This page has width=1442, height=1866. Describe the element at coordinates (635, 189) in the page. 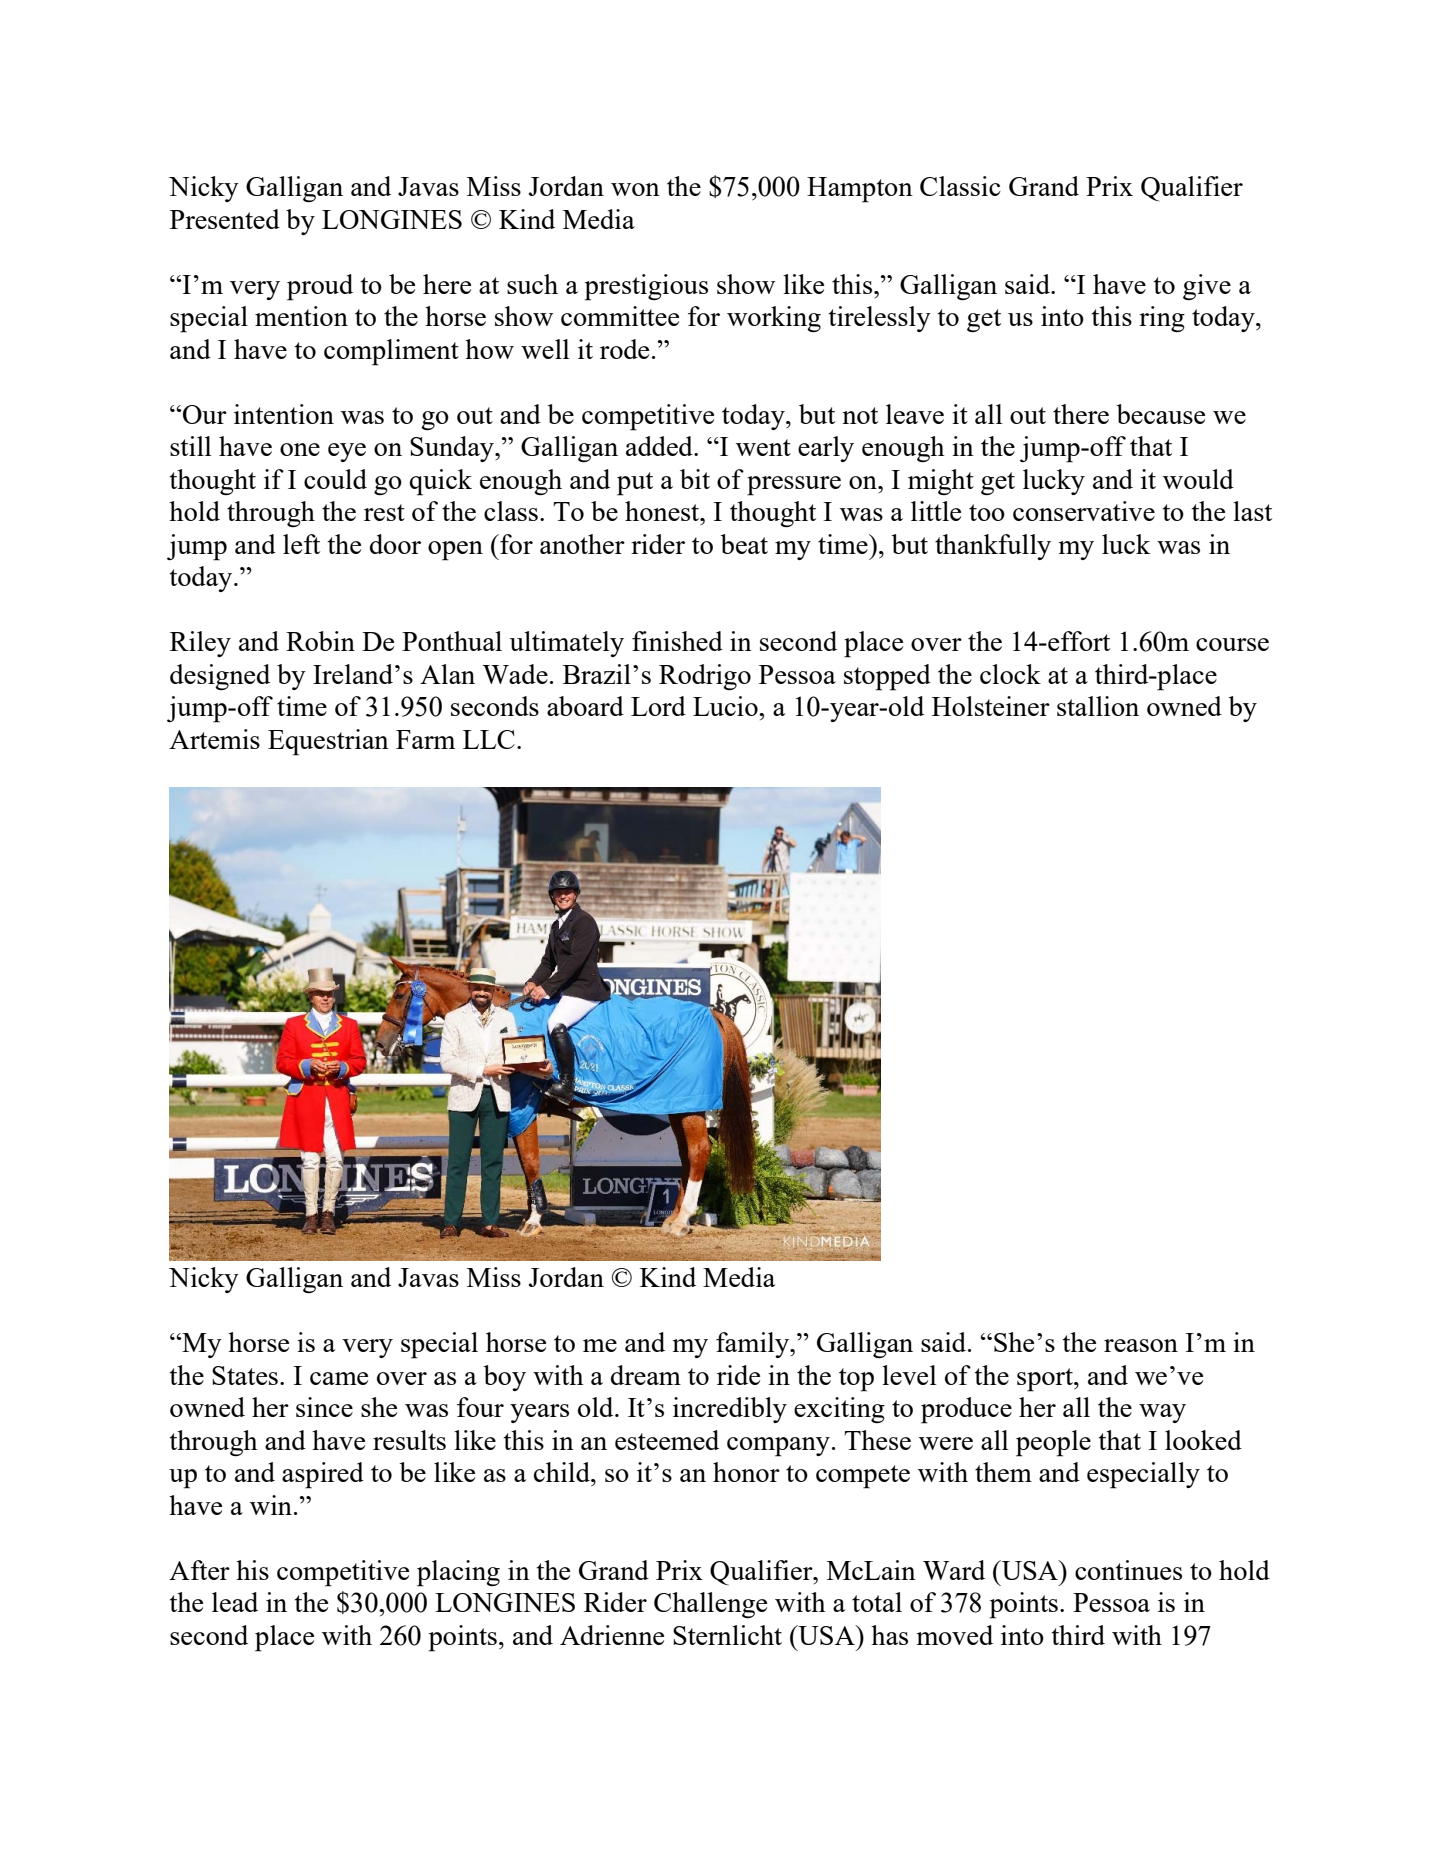

I see `won` at that location.
